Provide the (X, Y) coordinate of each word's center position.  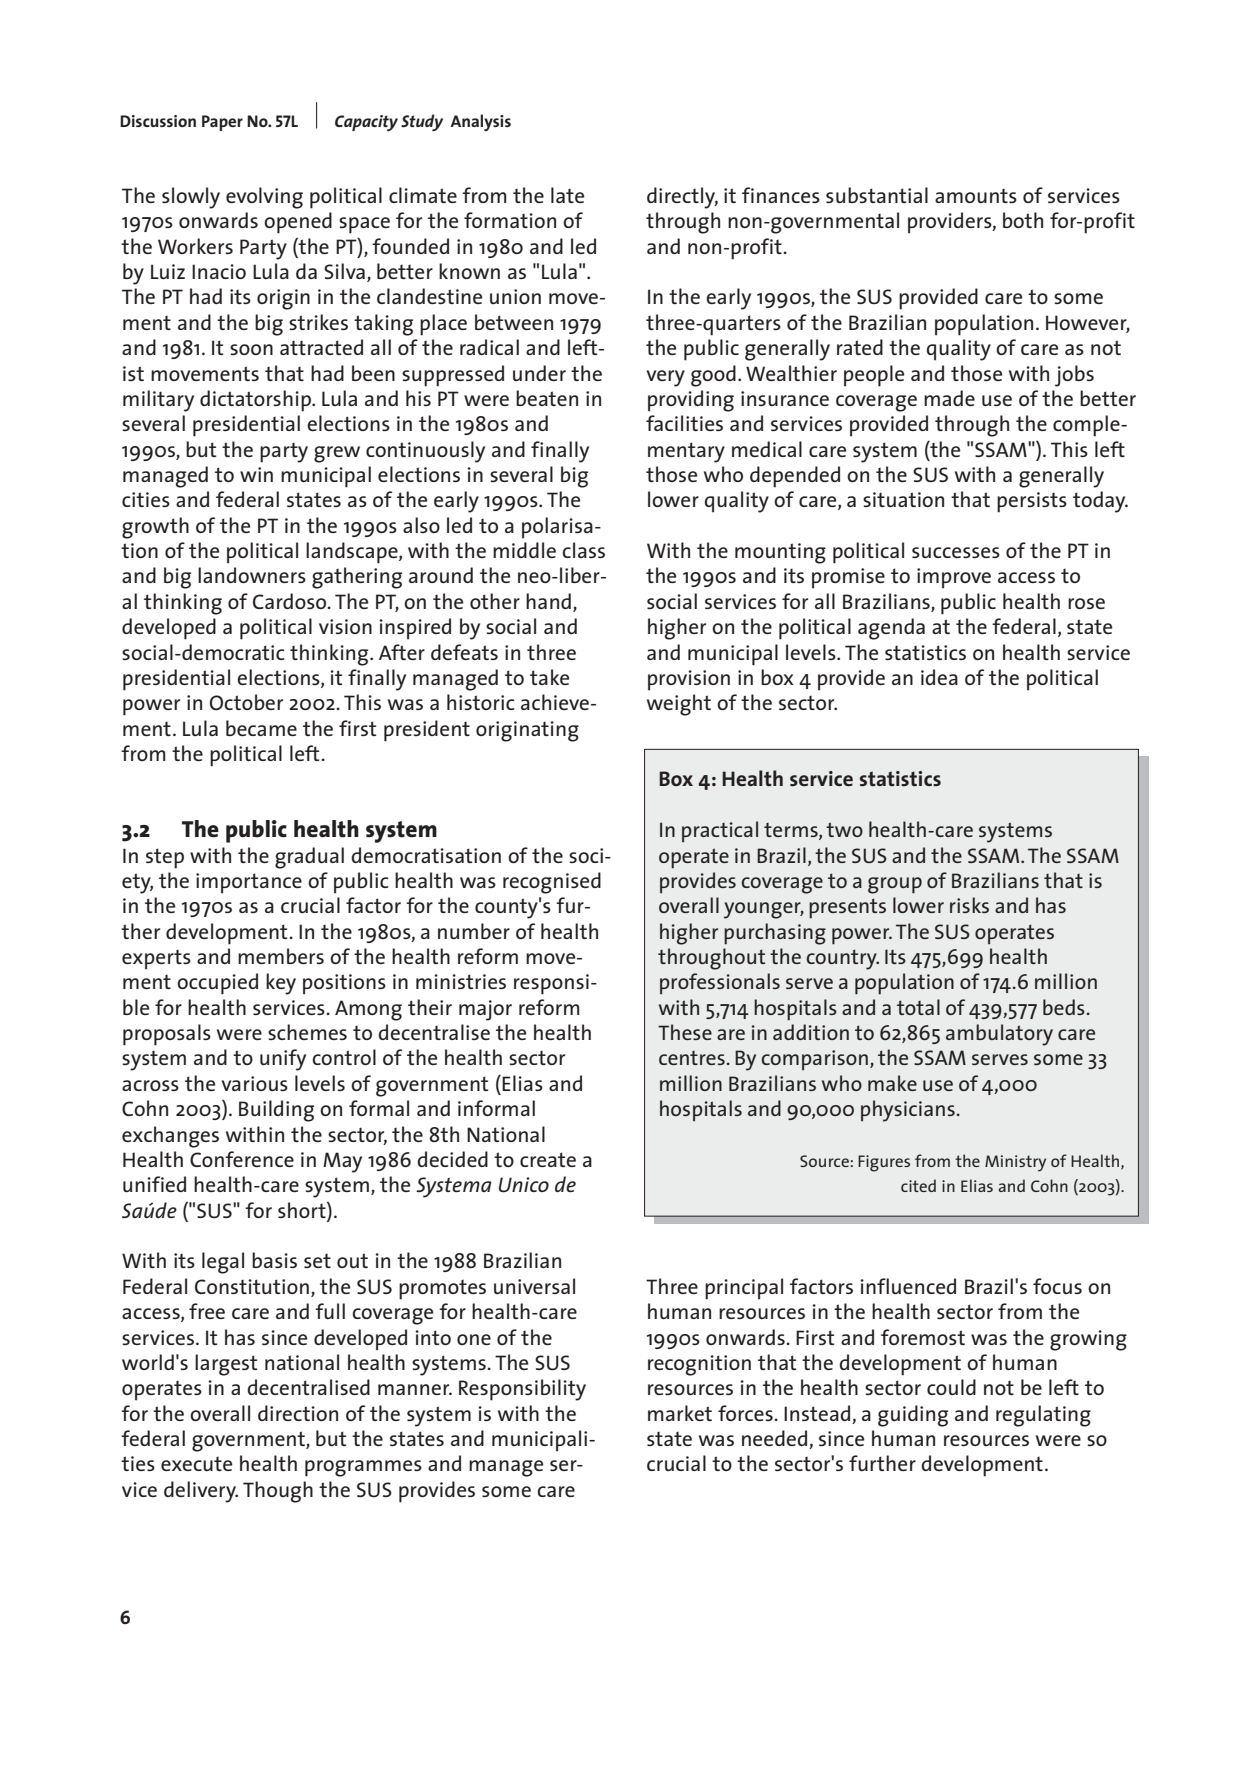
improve (954, 578)
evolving (264, 198)
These (685, 1032)
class (583, 550)
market (680, 1413)
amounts (976, 196)
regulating (1043, 1416)
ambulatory (999, 1035)
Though (278, 1492)
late (567, 195)
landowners (252, 575)
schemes (307, 1032)
